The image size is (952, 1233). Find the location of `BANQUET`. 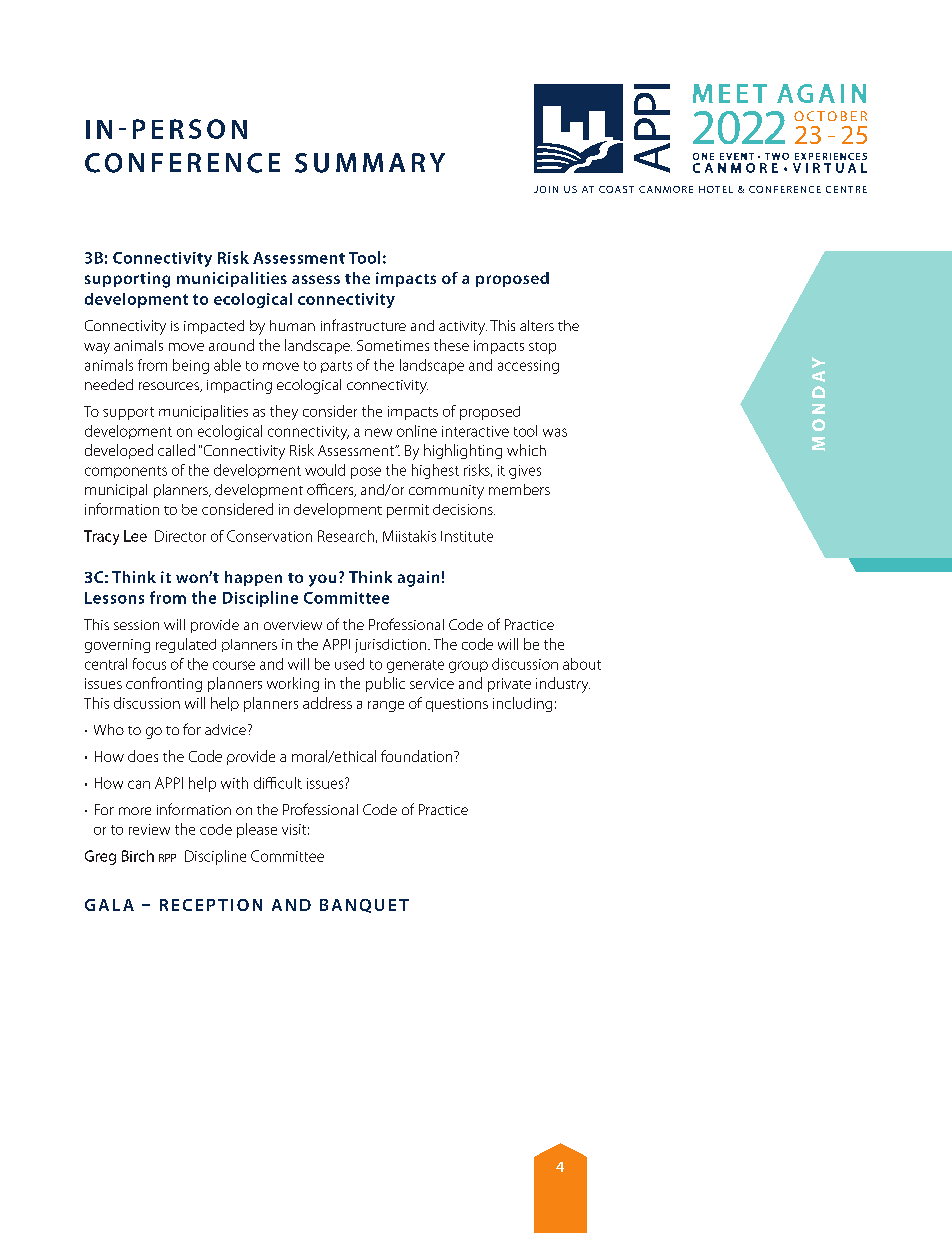

BANQUET is located at coordinates (364, 906).
